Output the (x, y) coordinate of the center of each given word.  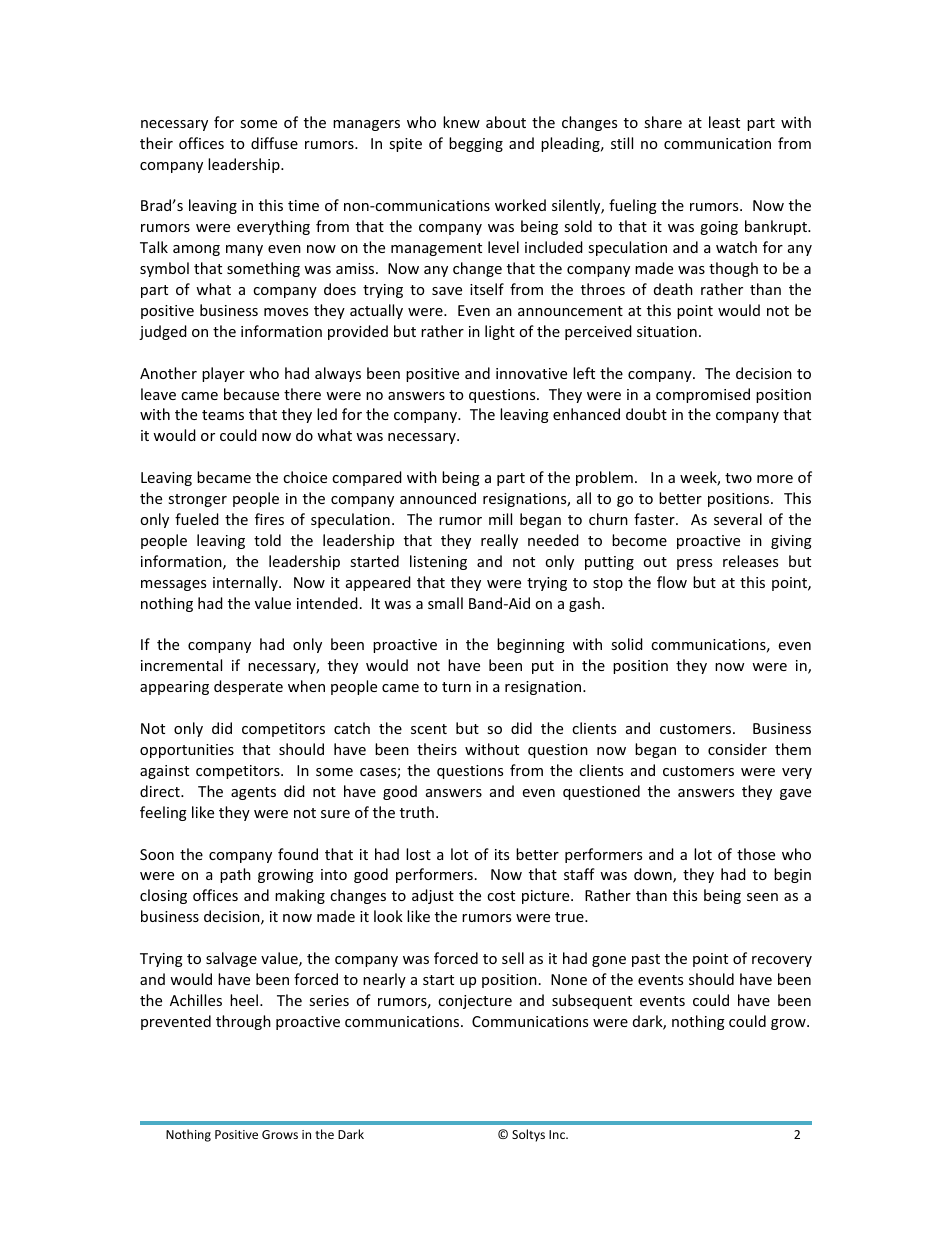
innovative (531, 373)
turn (456, 687)
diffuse (274, 143)
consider (737, 749)
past (646, 960)
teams (223, 415)
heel (245, 1000)
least (724, 122)
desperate (248, 687)
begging (476, 144)
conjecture (475, 1002)
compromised (703, 395)
